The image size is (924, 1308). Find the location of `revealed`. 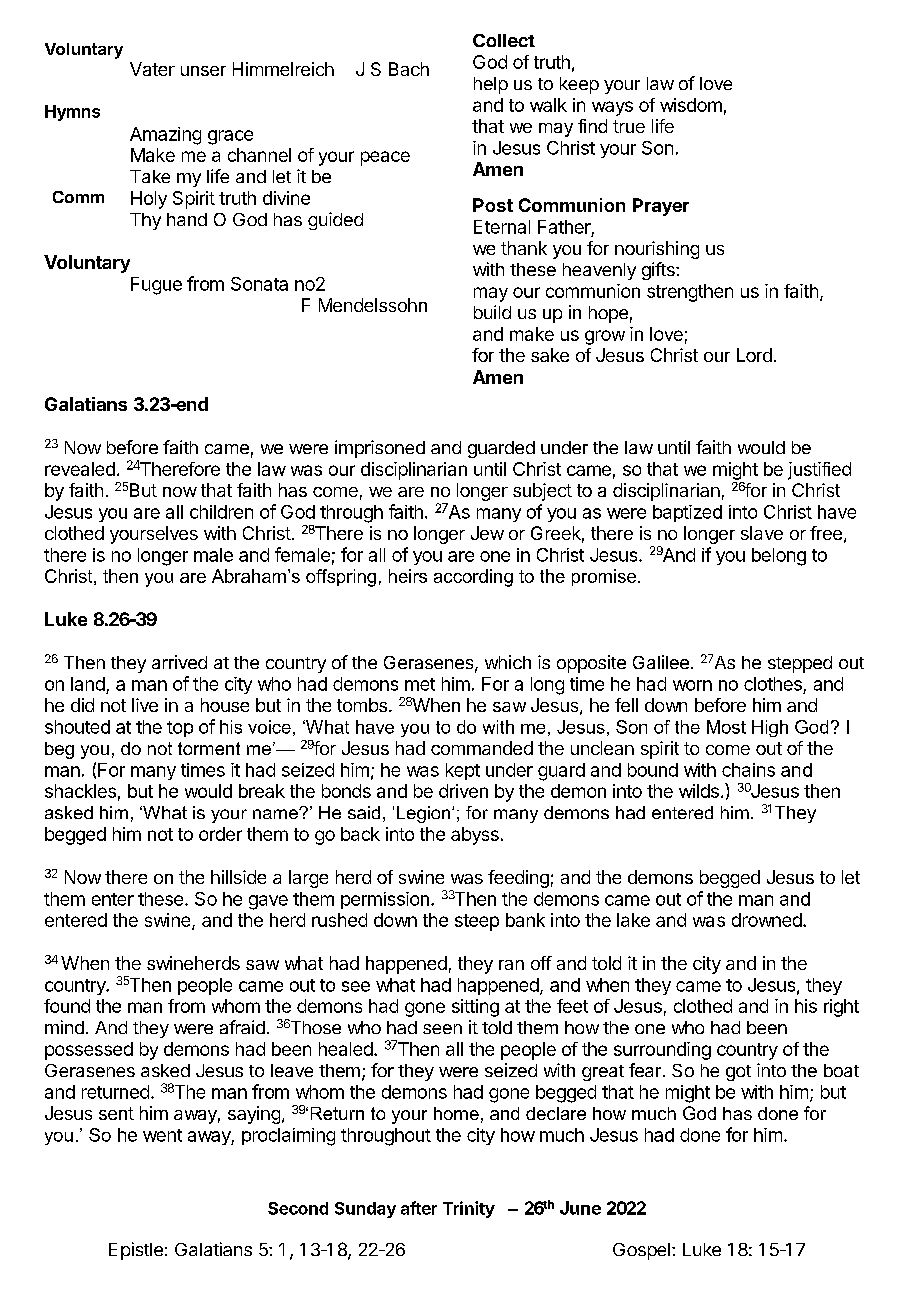

revealed is located at coordinates (80, 469).
